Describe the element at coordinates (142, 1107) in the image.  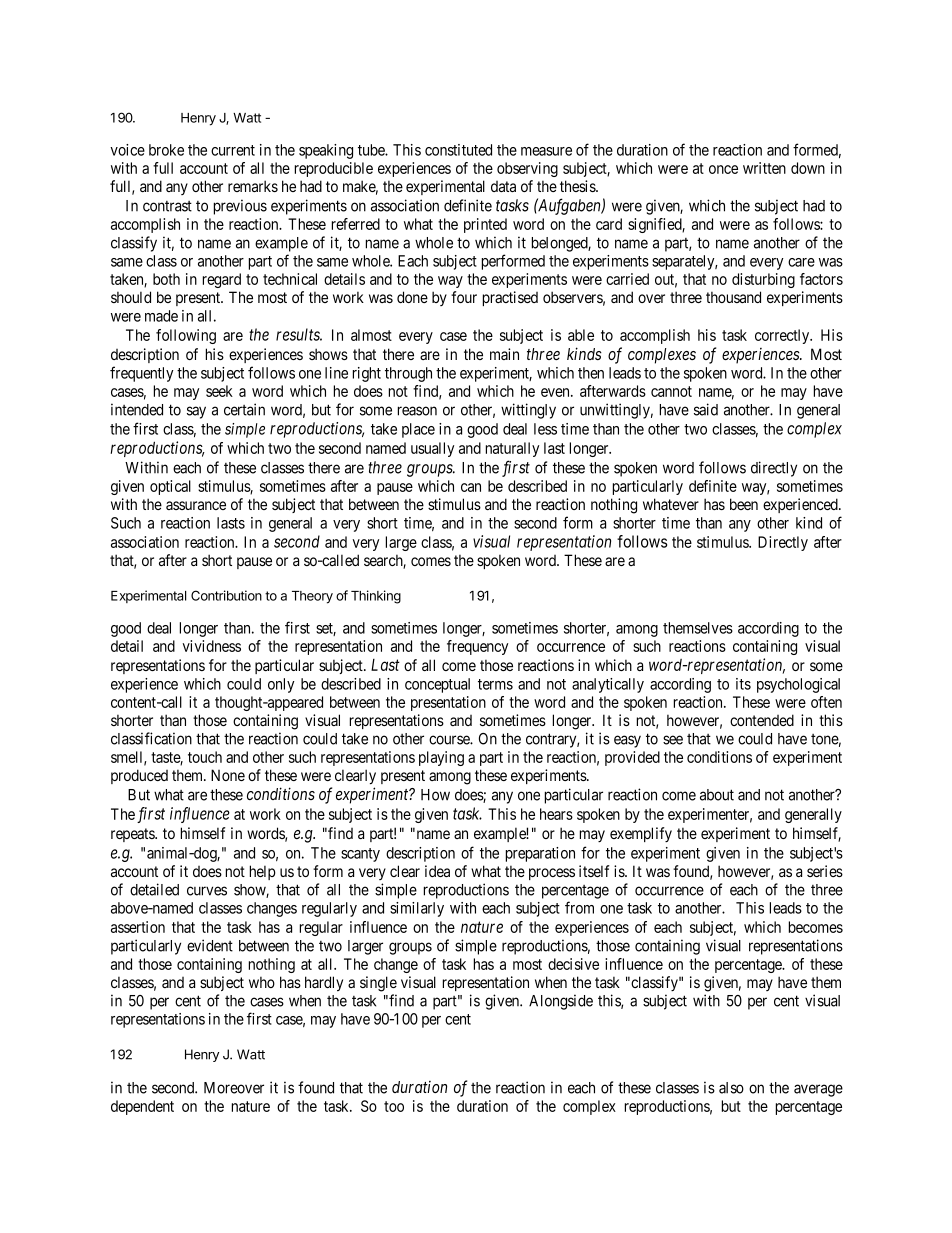
I see `dependent` at that location.
